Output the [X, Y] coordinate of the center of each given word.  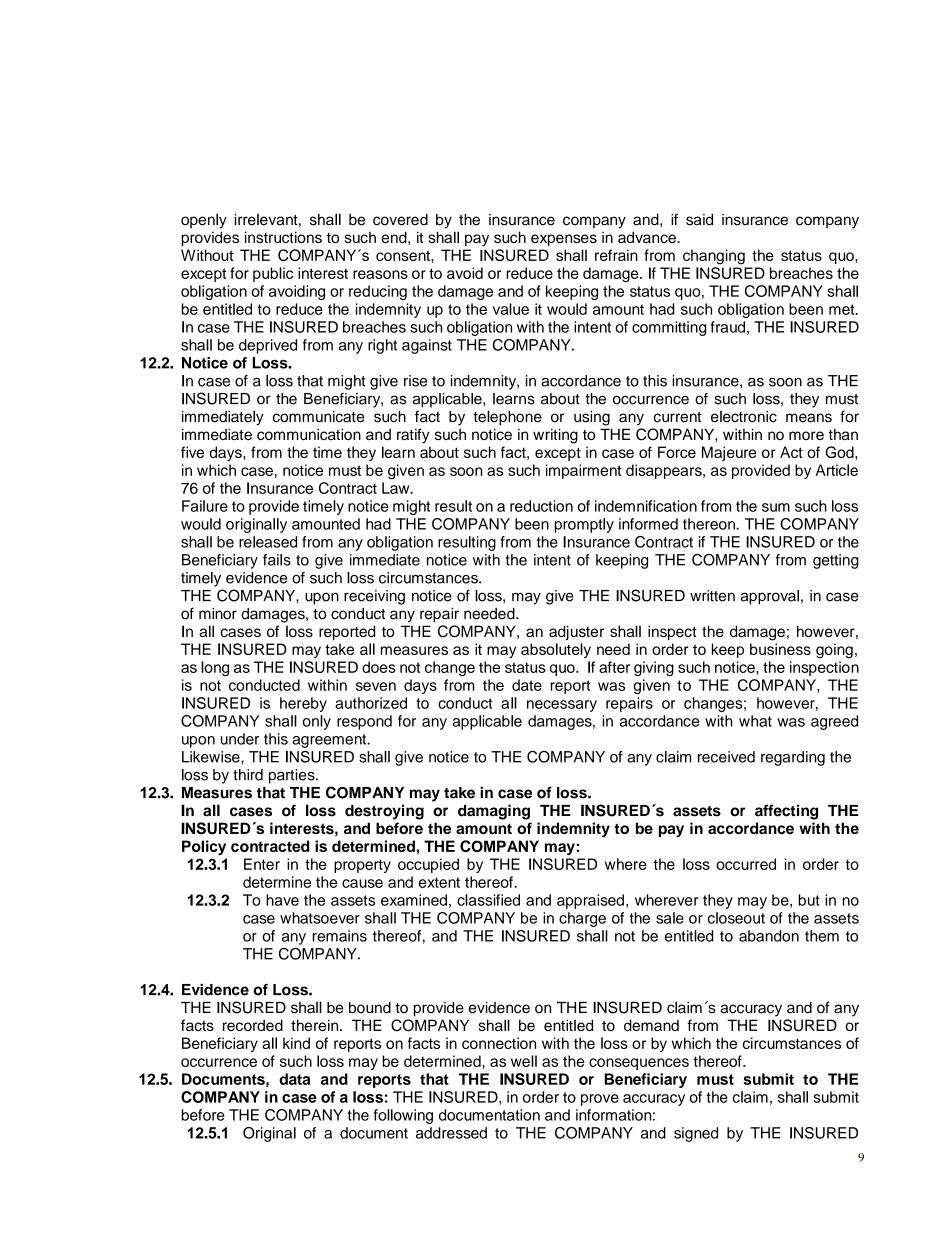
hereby [303, 704]
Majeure [729, 453]
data [294, 1079]
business [780, 649]
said [699, 220]
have [282, 900]
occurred [746, 864]
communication [309, 434]
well [524, 1061]
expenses [564, 240]
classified [488, 900]
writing [555, 436]
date [527, 685]
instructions [283, 237]
